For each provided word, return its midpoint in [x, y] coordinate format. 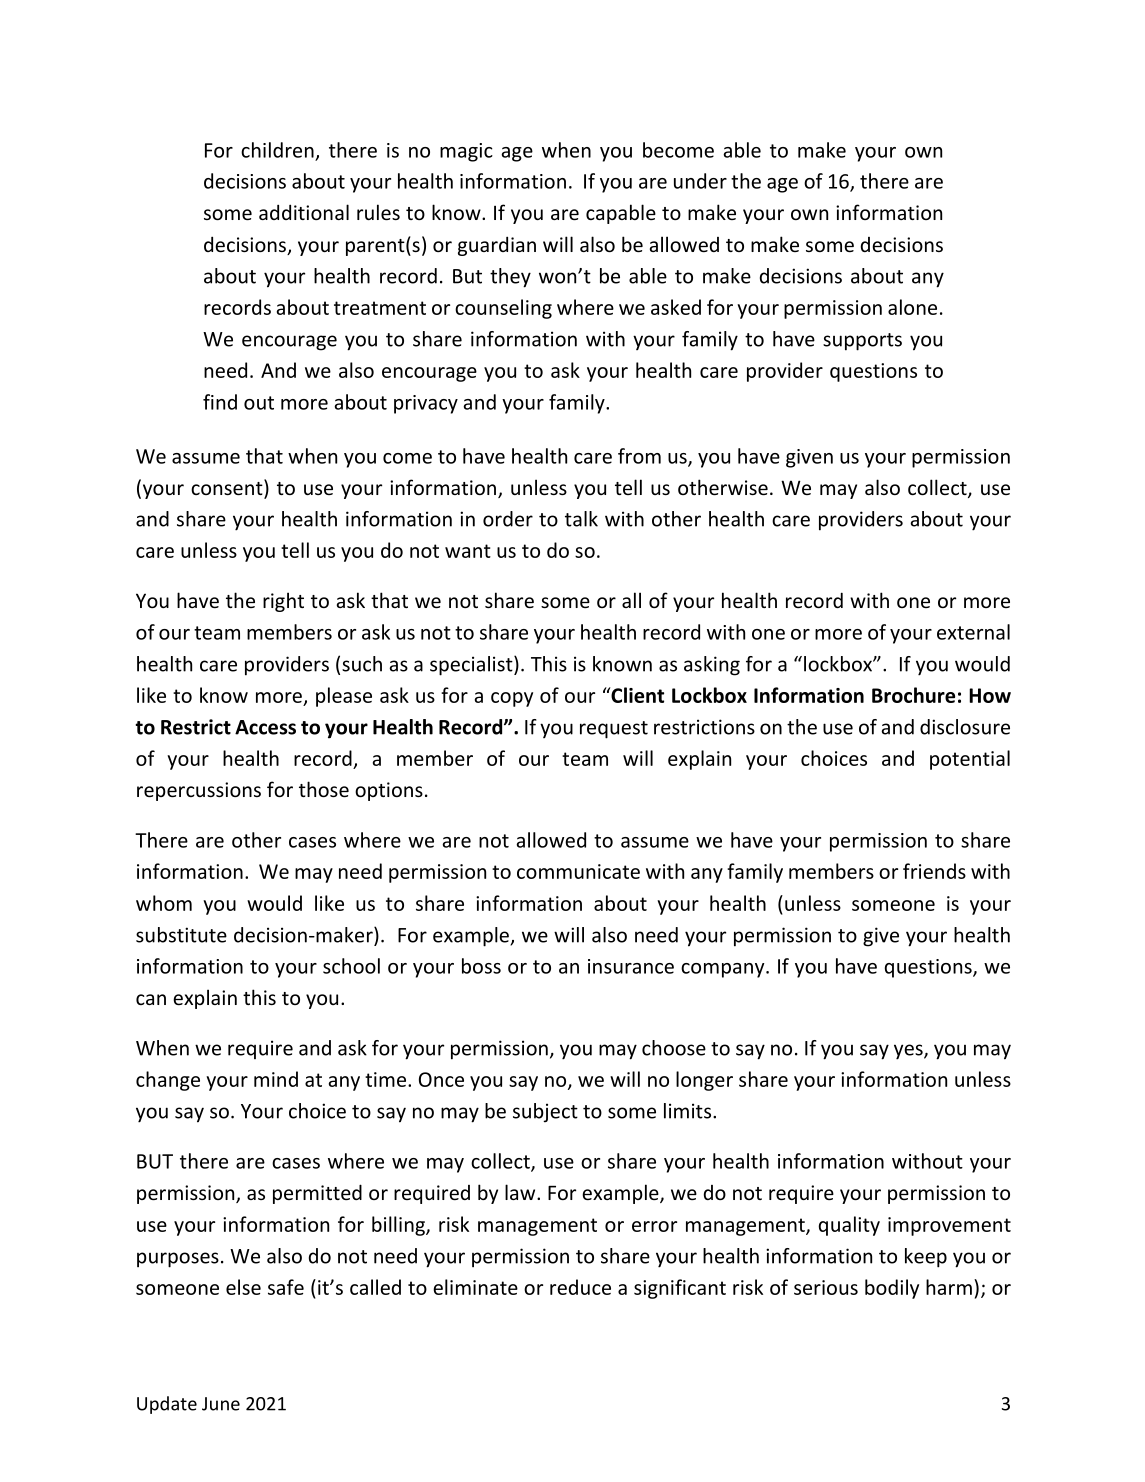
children [277, 150]
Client [636, 695]
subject [545, 1113]
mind [276, 1079]
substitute [181, 935]
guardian [497, 246]
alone [912, 307]
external [973, 632]
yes [909, 1052]
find [220, 402]
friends [934, 871]
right [283, 602]
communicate [578, 871]
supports [862, 342]
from [639, 456]
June [221, 1404]
